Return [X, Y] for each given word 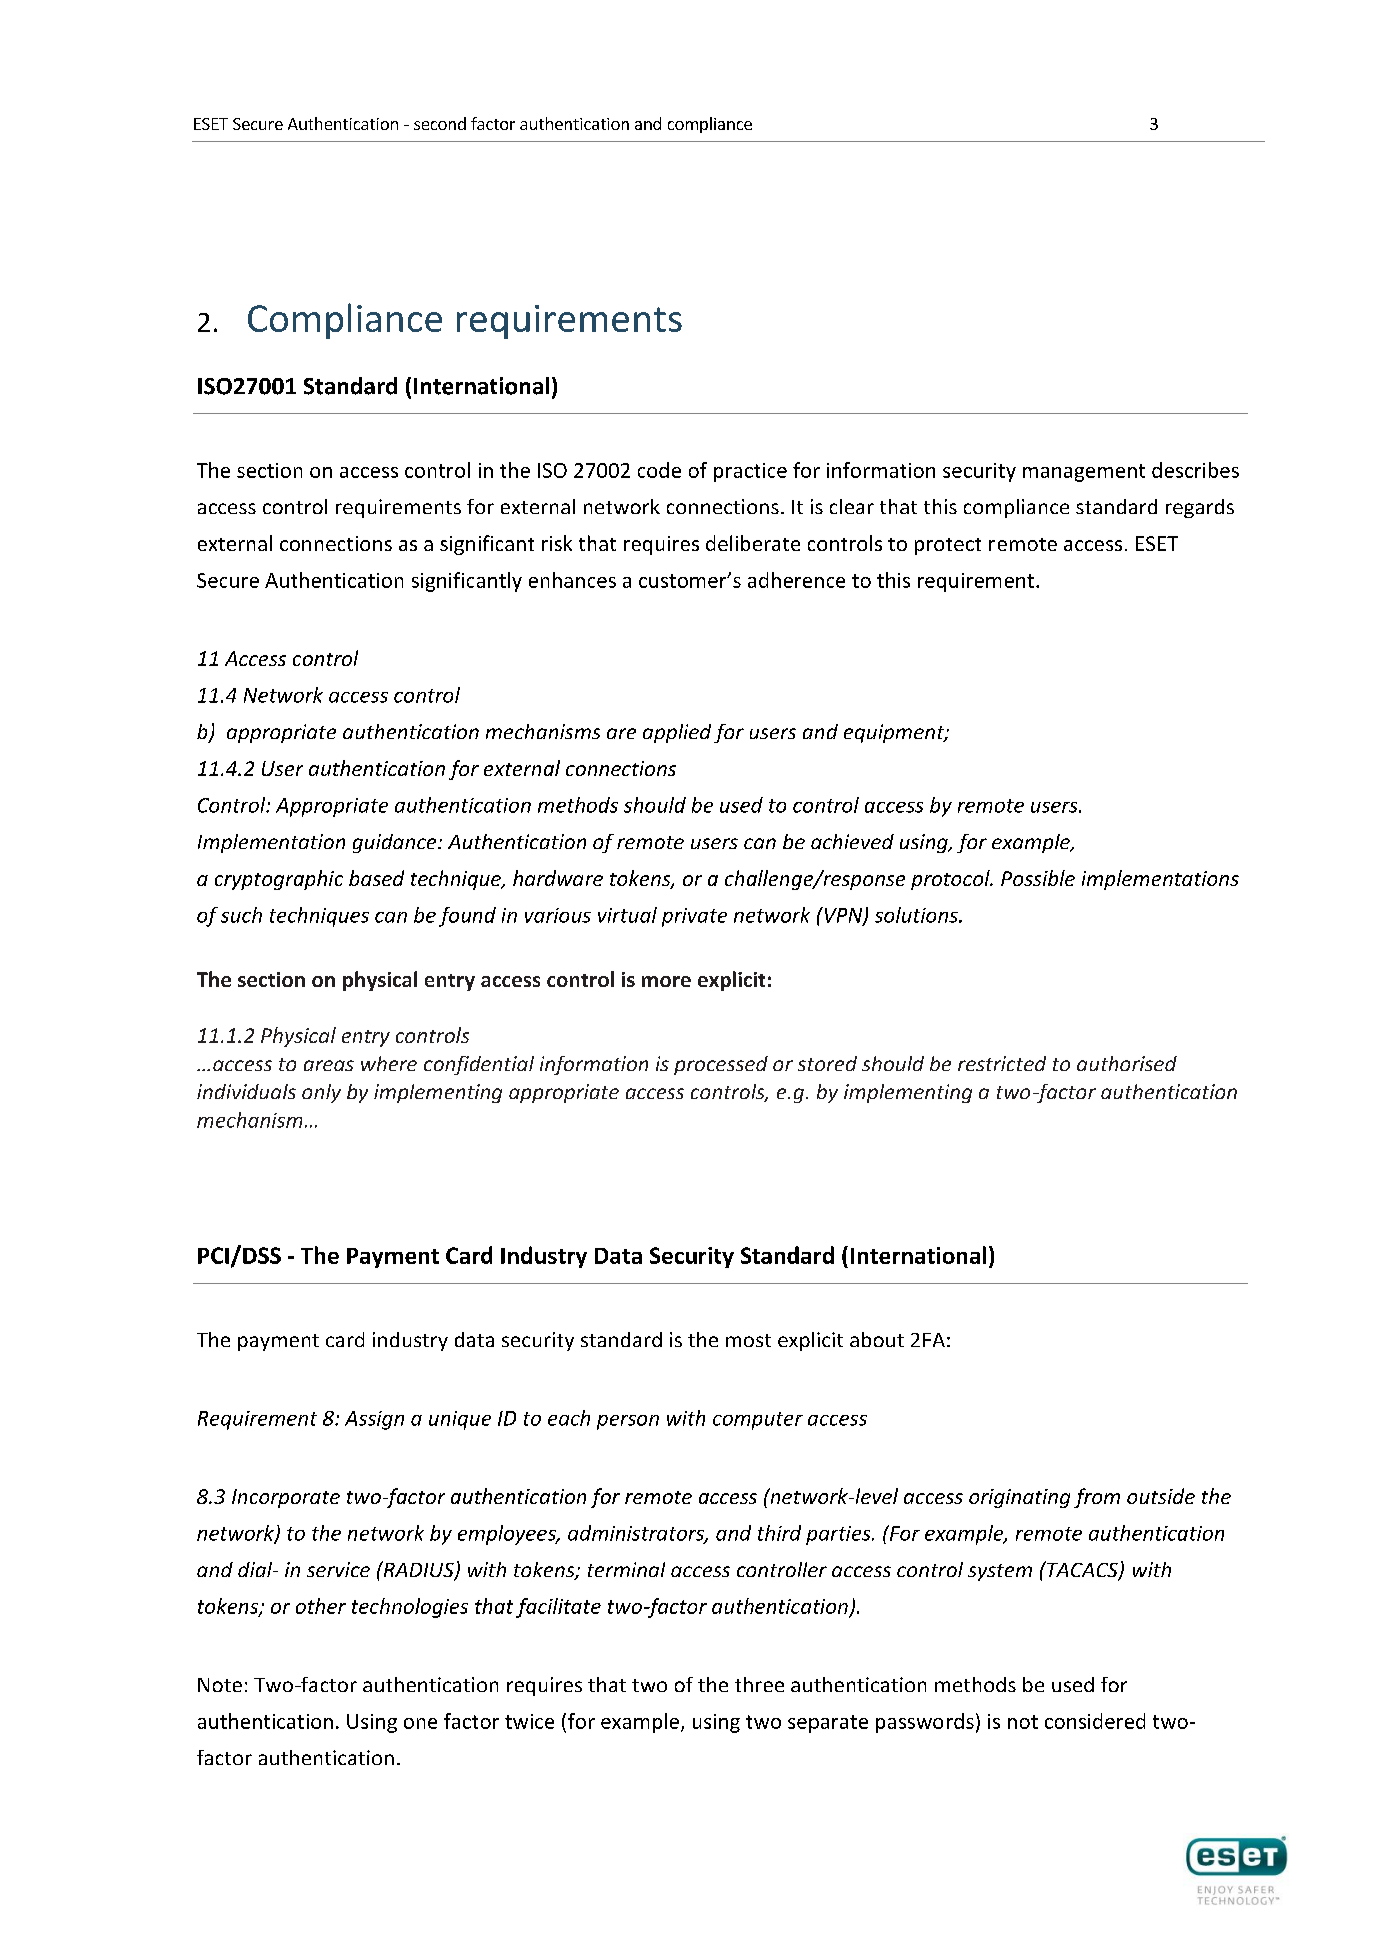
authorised [1127, 1063]
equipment [895, 733]
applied [677, 733]
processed [721, 1065]
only [321, 1093]
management [1084, 473]
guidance [396, 843]
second [440, 123]
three [759, 1684]
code [659, 470]
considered [1095, 1721]
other [321, 1606]
